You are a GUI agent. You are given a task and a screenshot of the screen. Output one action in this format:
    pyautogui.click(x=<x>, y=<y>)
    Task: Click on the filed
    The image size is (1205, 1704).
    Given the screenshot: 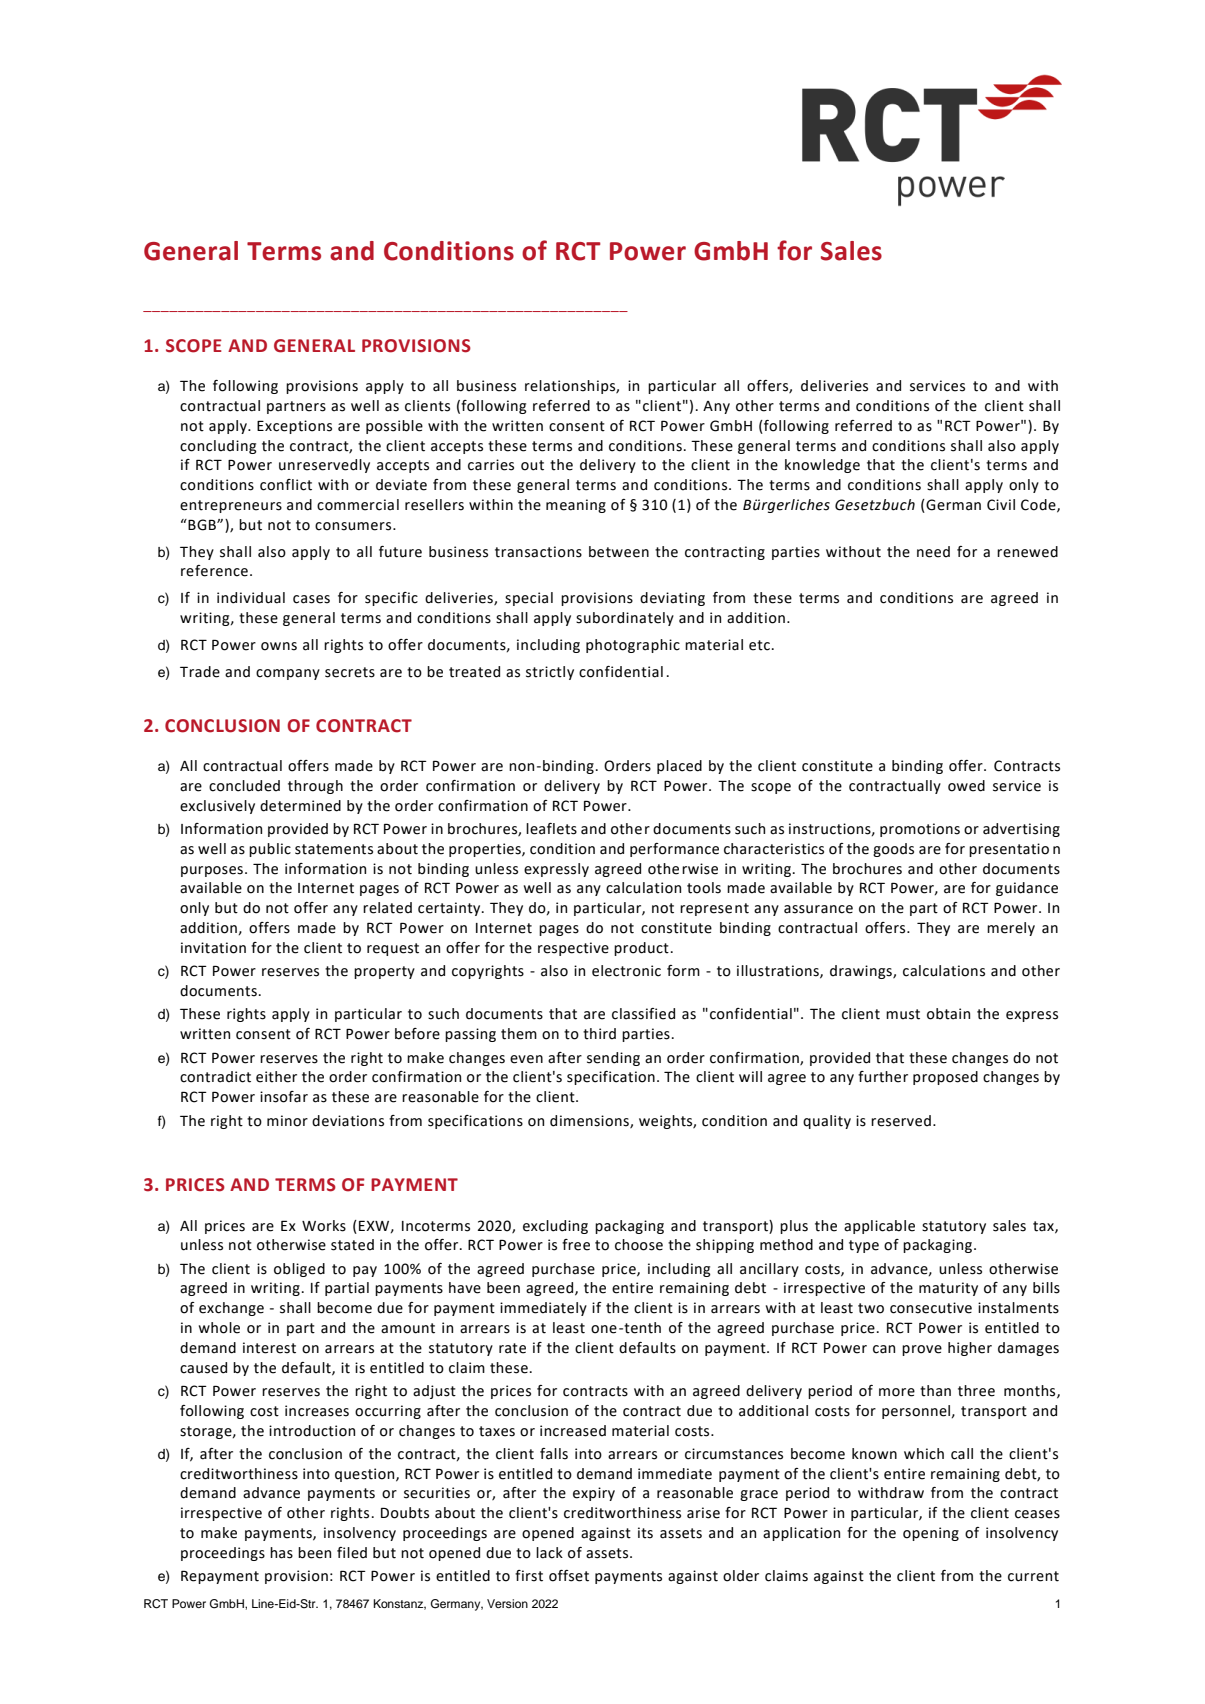 What is the action you would take?
    pyautogui.click(x=352, y=1553)
